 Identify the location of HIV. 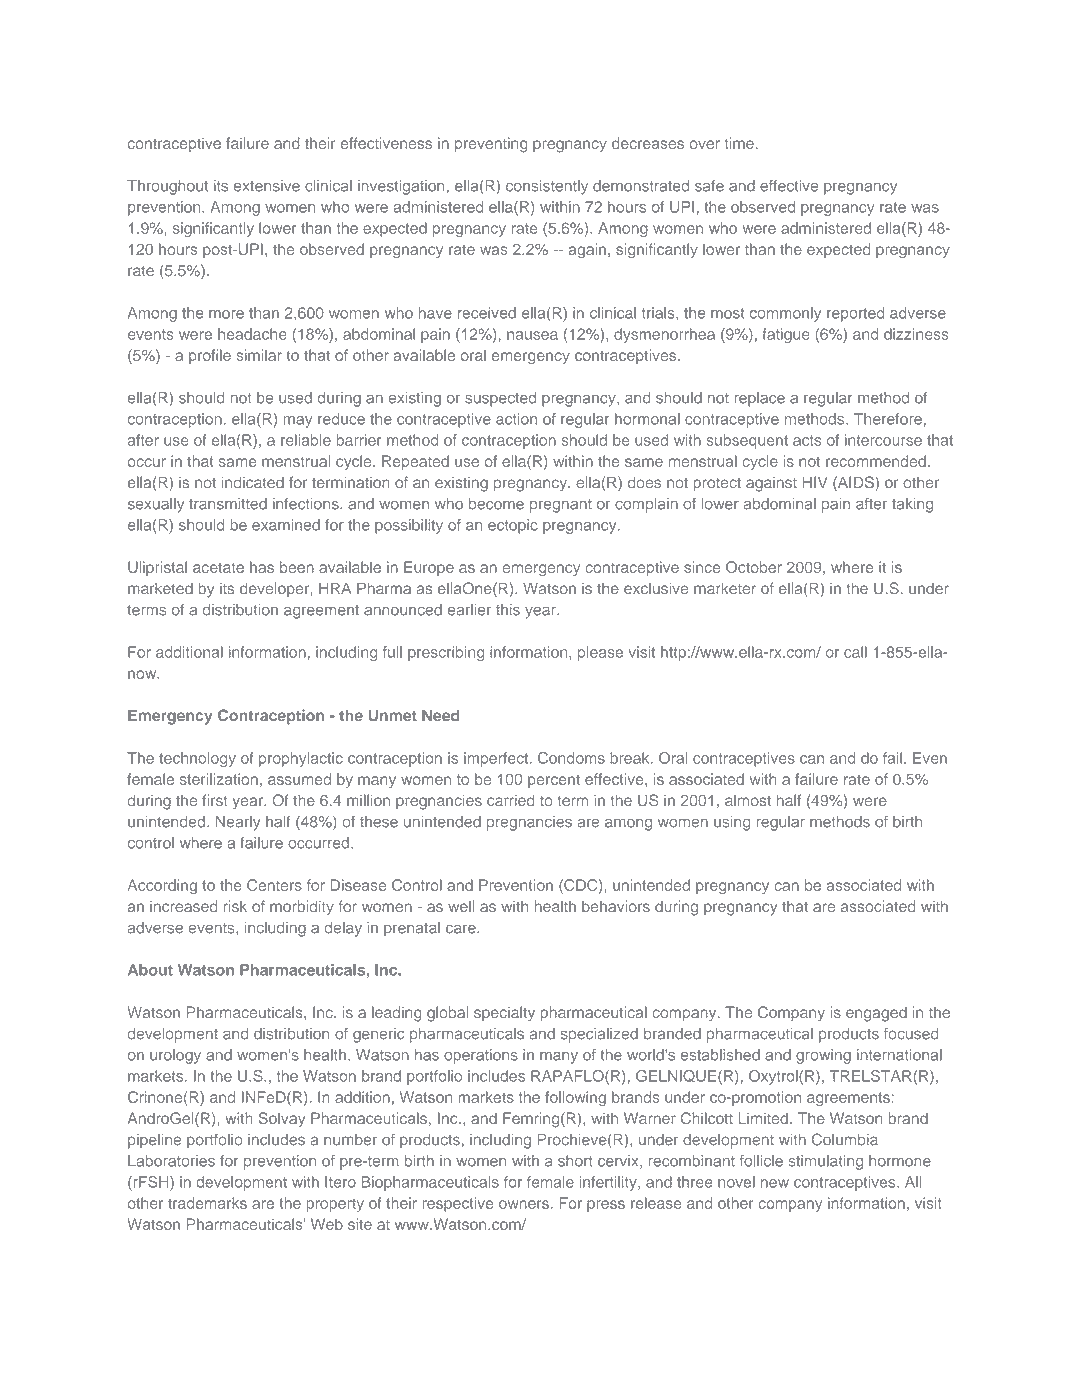
(814, 482).
